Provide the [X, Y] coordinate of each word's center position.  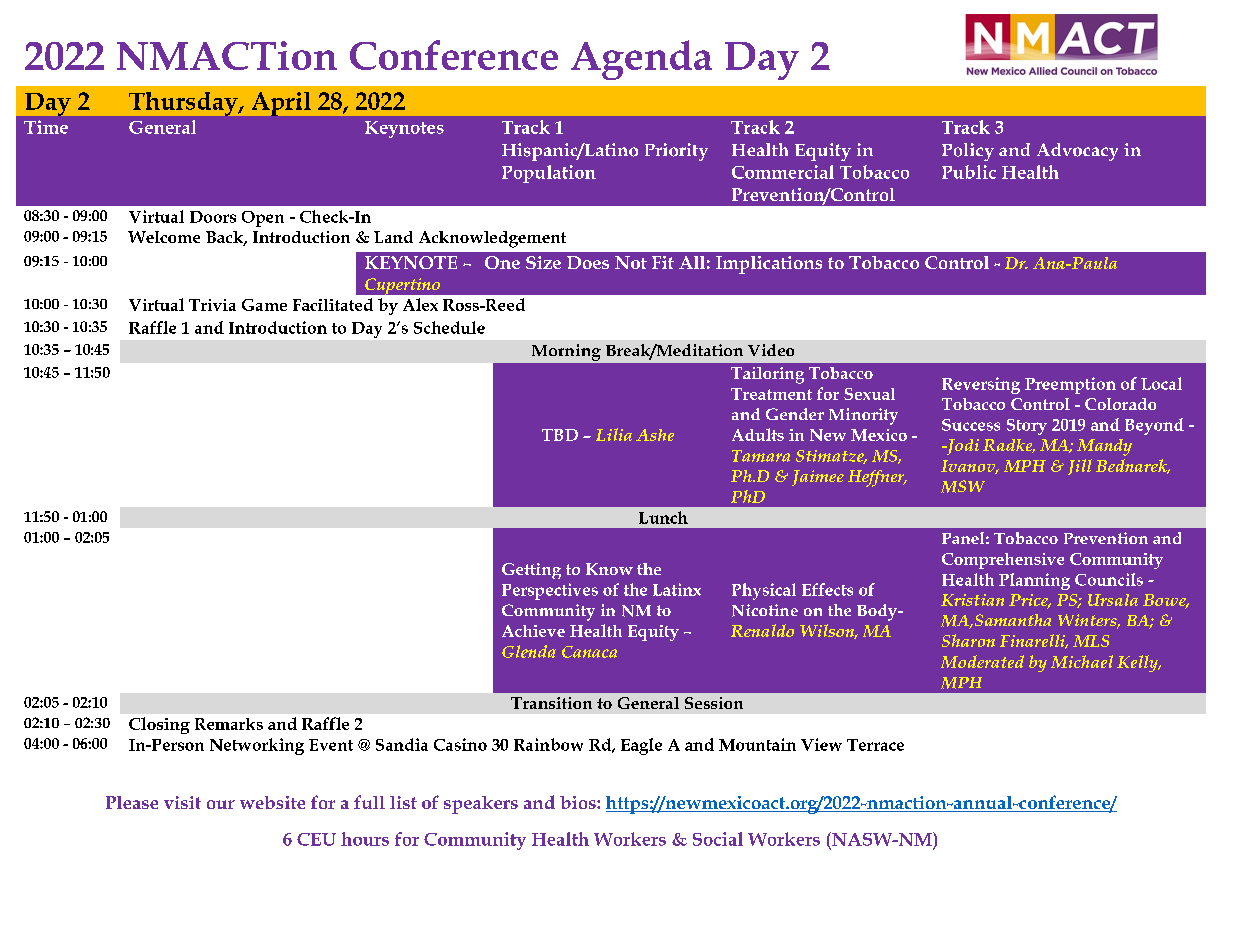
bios [579, 802]
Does [588, 262]
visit [182, 802]
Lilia [614, 434]
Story [1027, 427]
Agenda [641, 60]
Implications [769, 265]
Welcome [164, 237]
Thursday [184, 104]
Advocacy [1077, 152]
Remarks [229, 724]
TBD [560, 435]
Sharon [968, 640]
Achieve [533, 631]
